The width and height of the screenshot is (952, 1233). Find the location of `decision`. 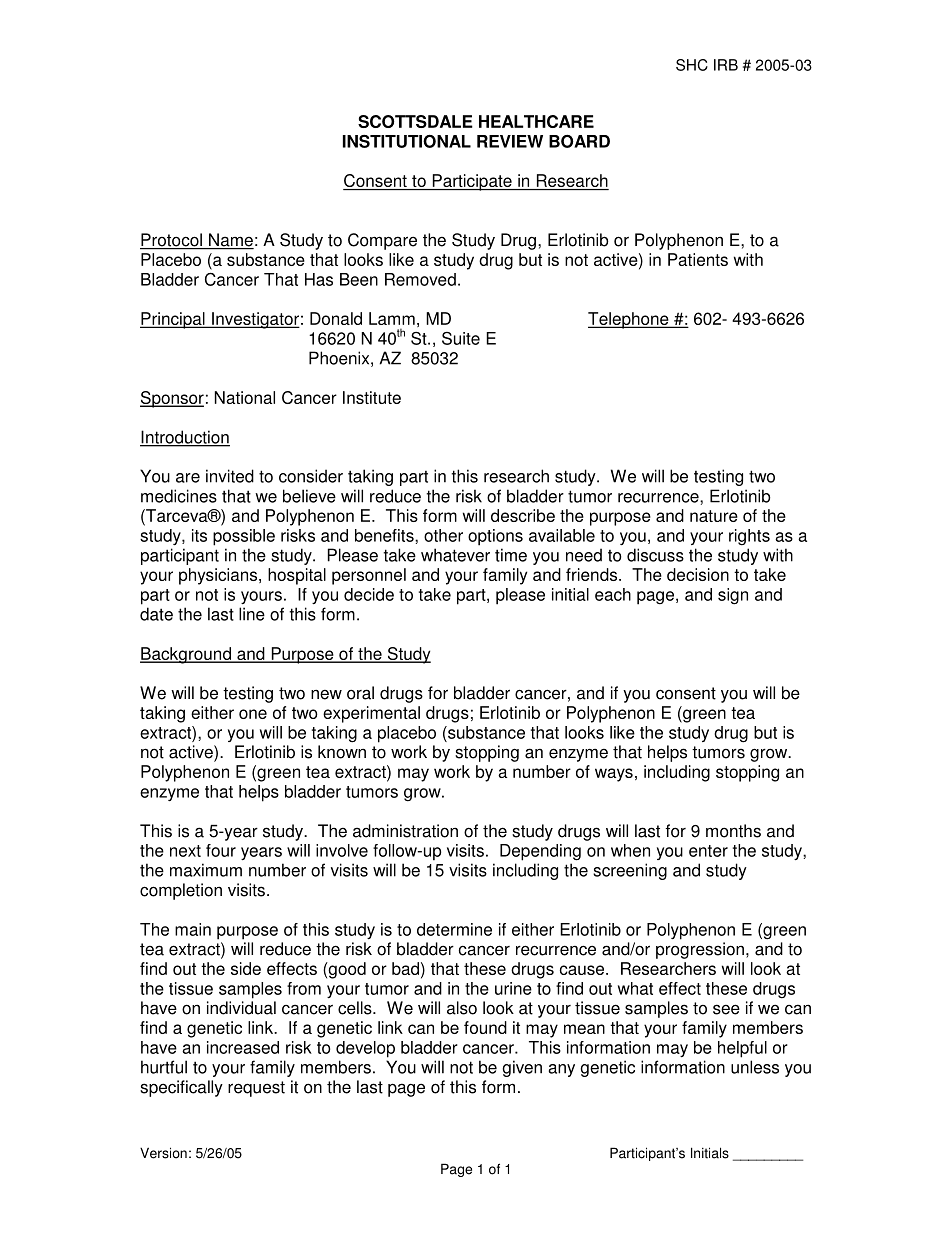

decision is located at coordinates (698, 574).
